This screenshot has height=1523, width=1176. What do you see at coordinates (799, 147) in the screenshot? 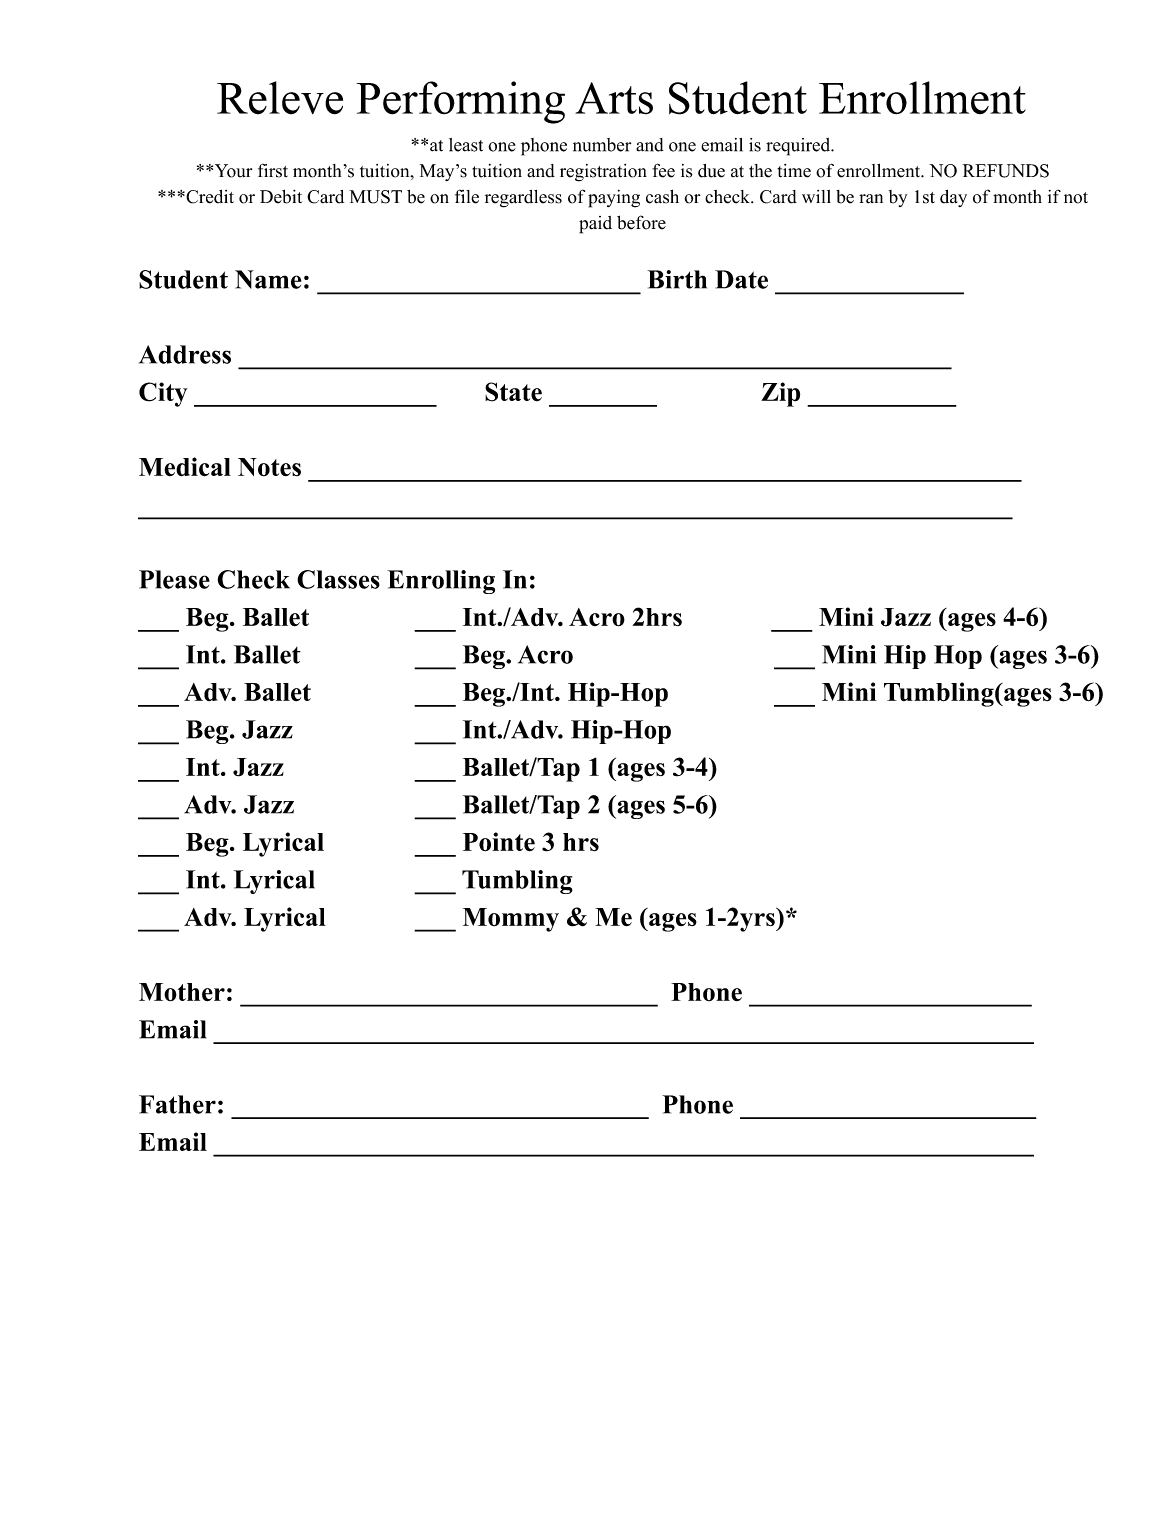
I see `required` at bounding box center [799, 147].
